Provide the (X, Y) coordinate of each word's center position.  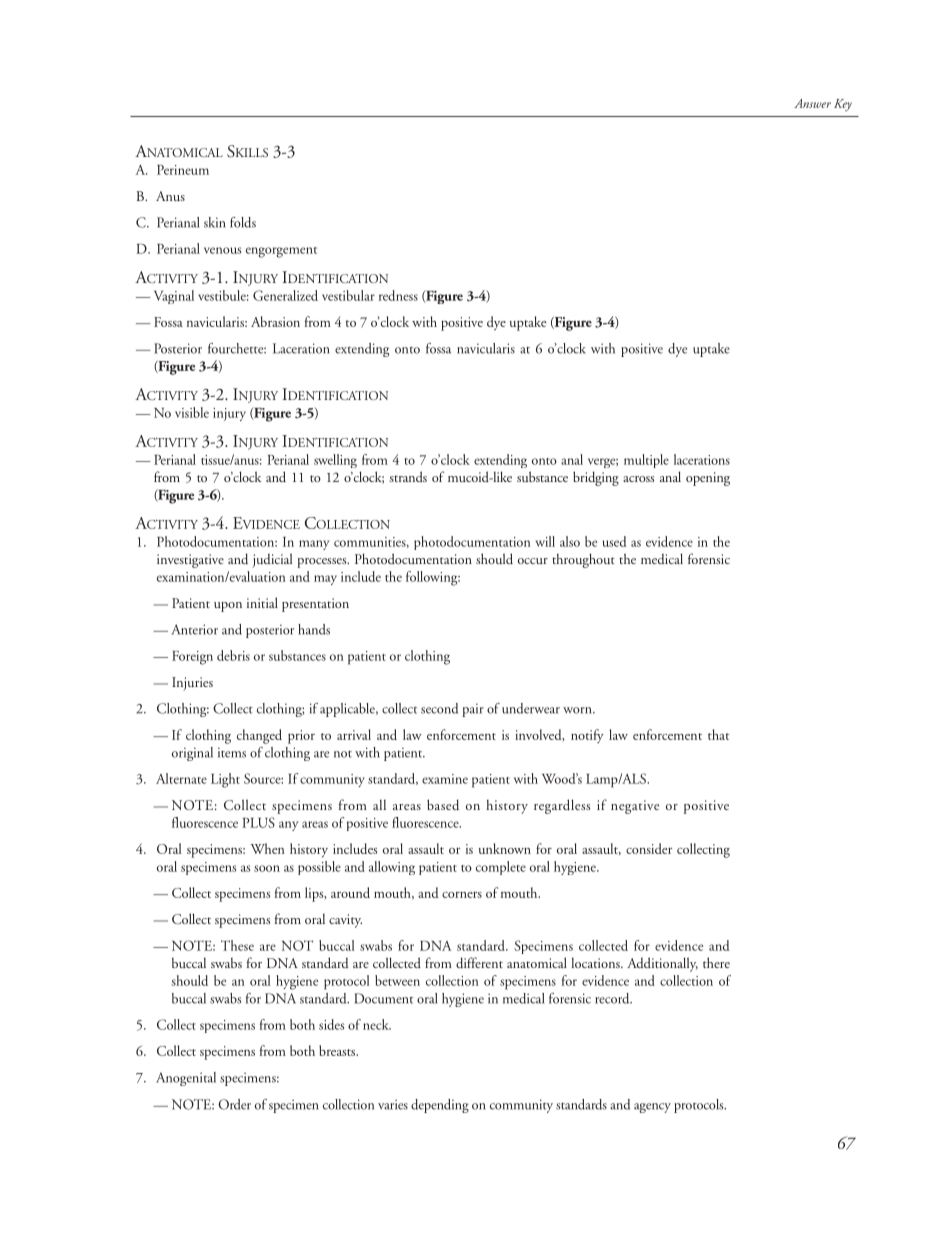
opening (708, 479)
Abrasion (275, 321)
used (614, 541)
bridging (596, 478)
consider (649, 848)
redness (398, 295)
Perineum (183, 170)
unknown (505, 848)
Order (234, 1104)
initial (262, 602)
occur (533, 561)
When (268, 848)
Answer (812, 103)
